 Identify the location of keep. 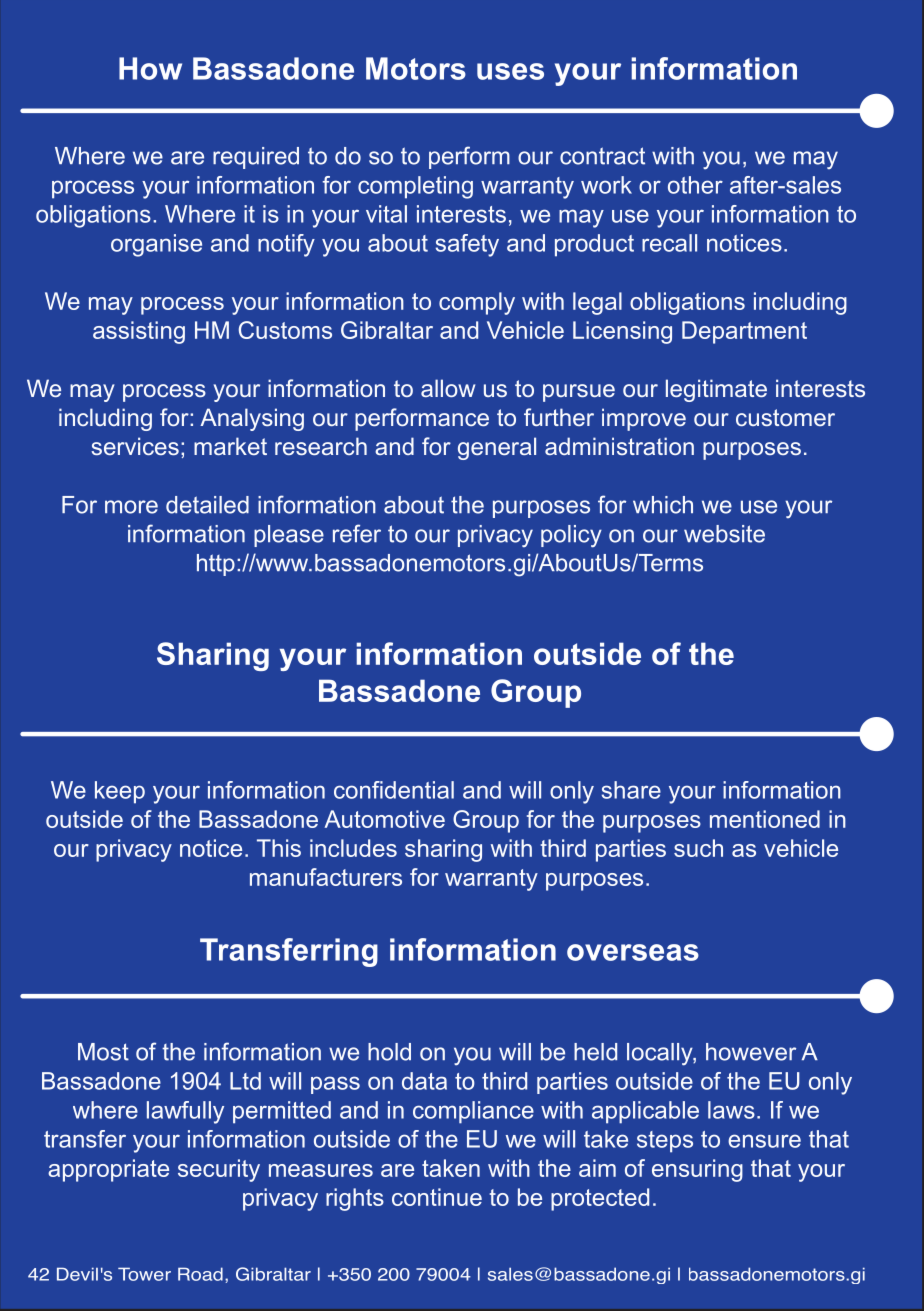
(120, 792).
